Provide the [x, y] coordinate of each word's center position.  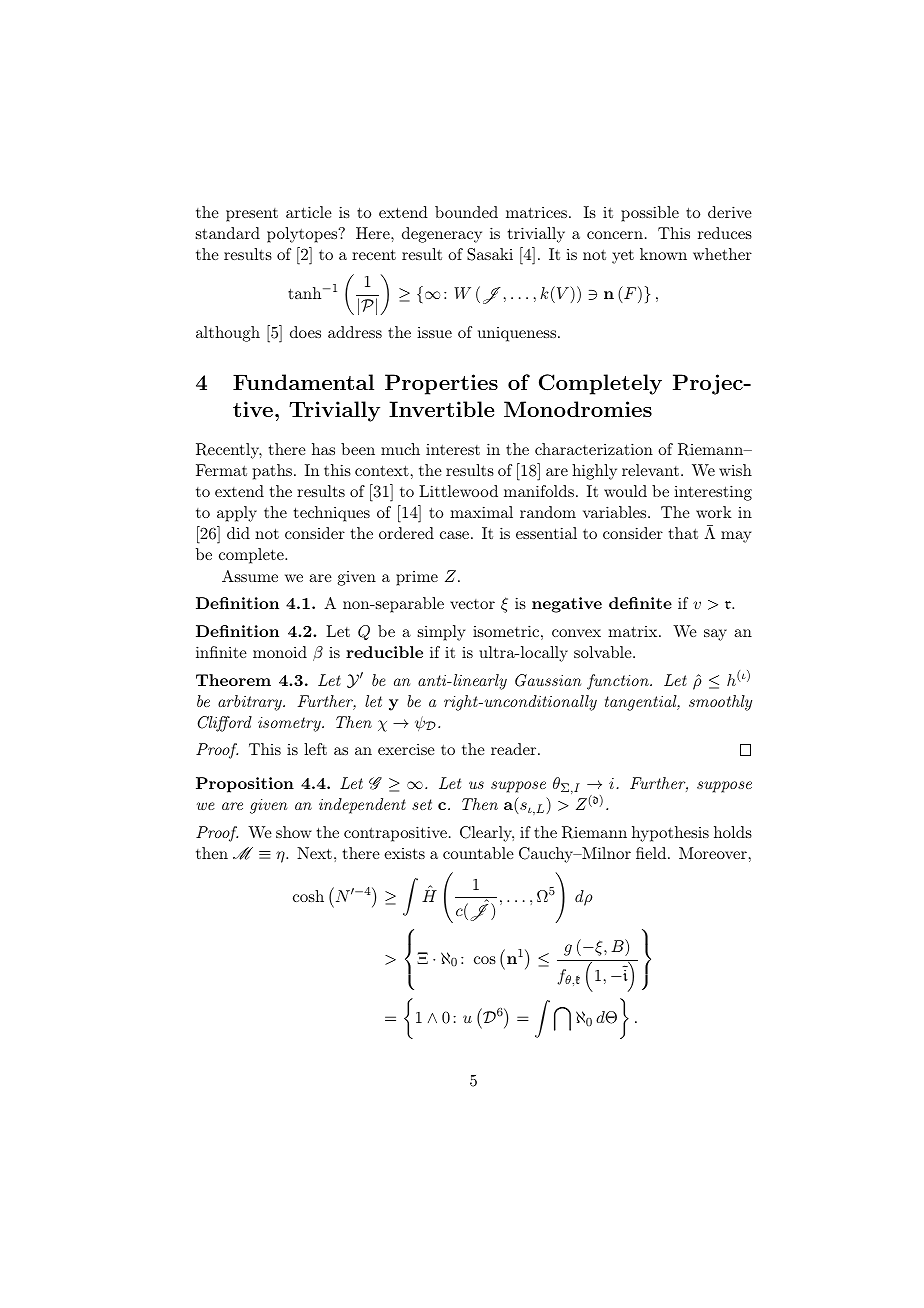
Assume [250, 576]
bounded [466, 212]
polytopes [303, 235]
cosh [308, 896]
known [663, 254]
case [454, 535]
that [683, 533]
